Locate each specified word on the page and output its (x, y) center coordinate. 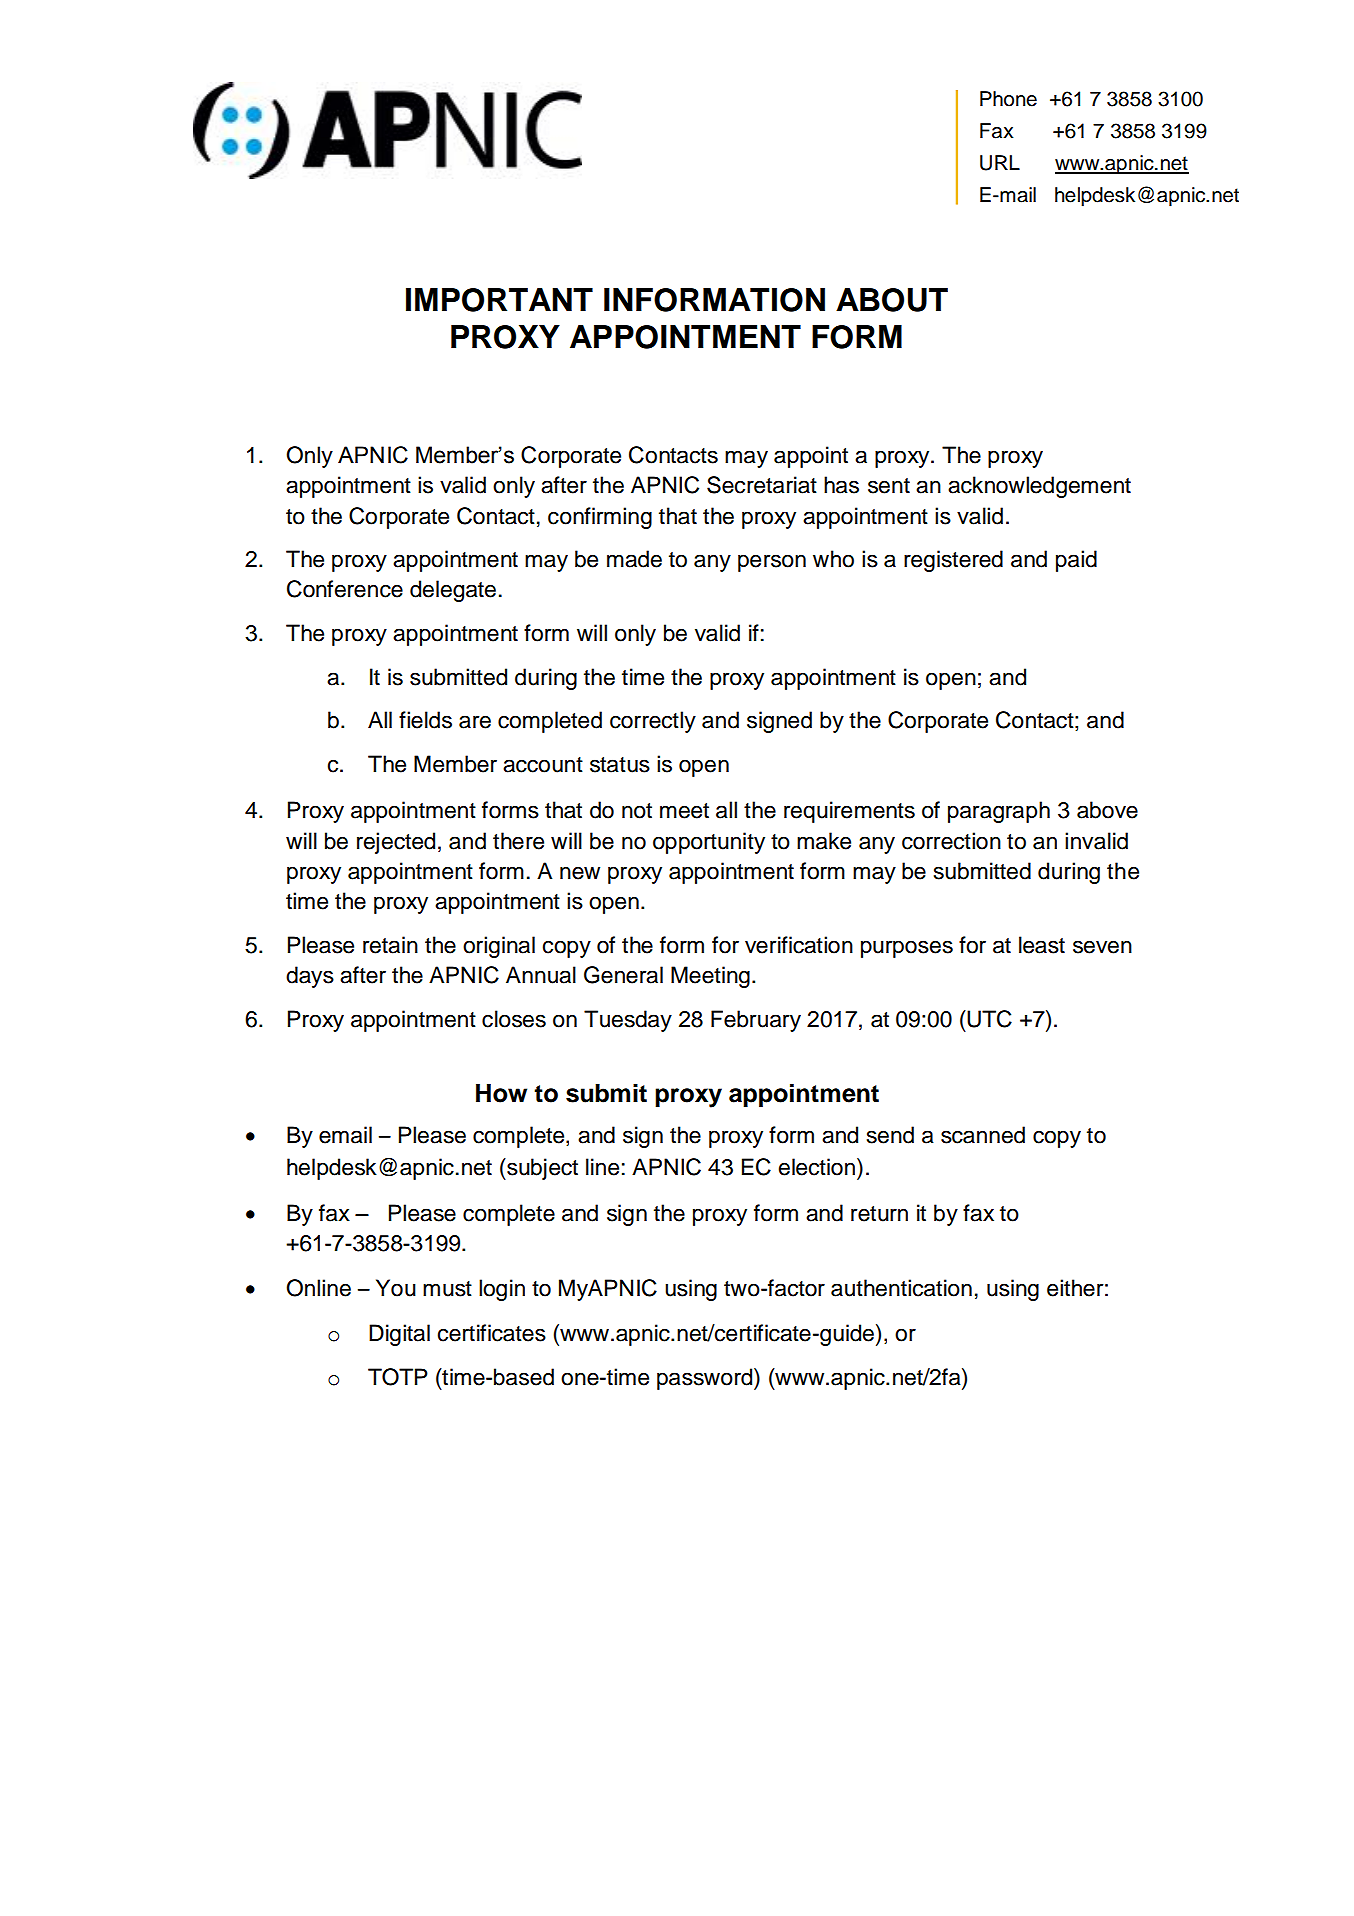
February (756, 1021)
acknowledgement (1039, 487)
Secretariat (762, 485)
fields (425, 720)
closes (514, 1019)
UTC (988, 1019)
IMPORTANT (499, 300)
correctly (653, 722)
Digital (399, 1335)
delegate (453, 591)
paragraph (999, 812)
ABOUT (892, 300)
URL (1000, 163)
